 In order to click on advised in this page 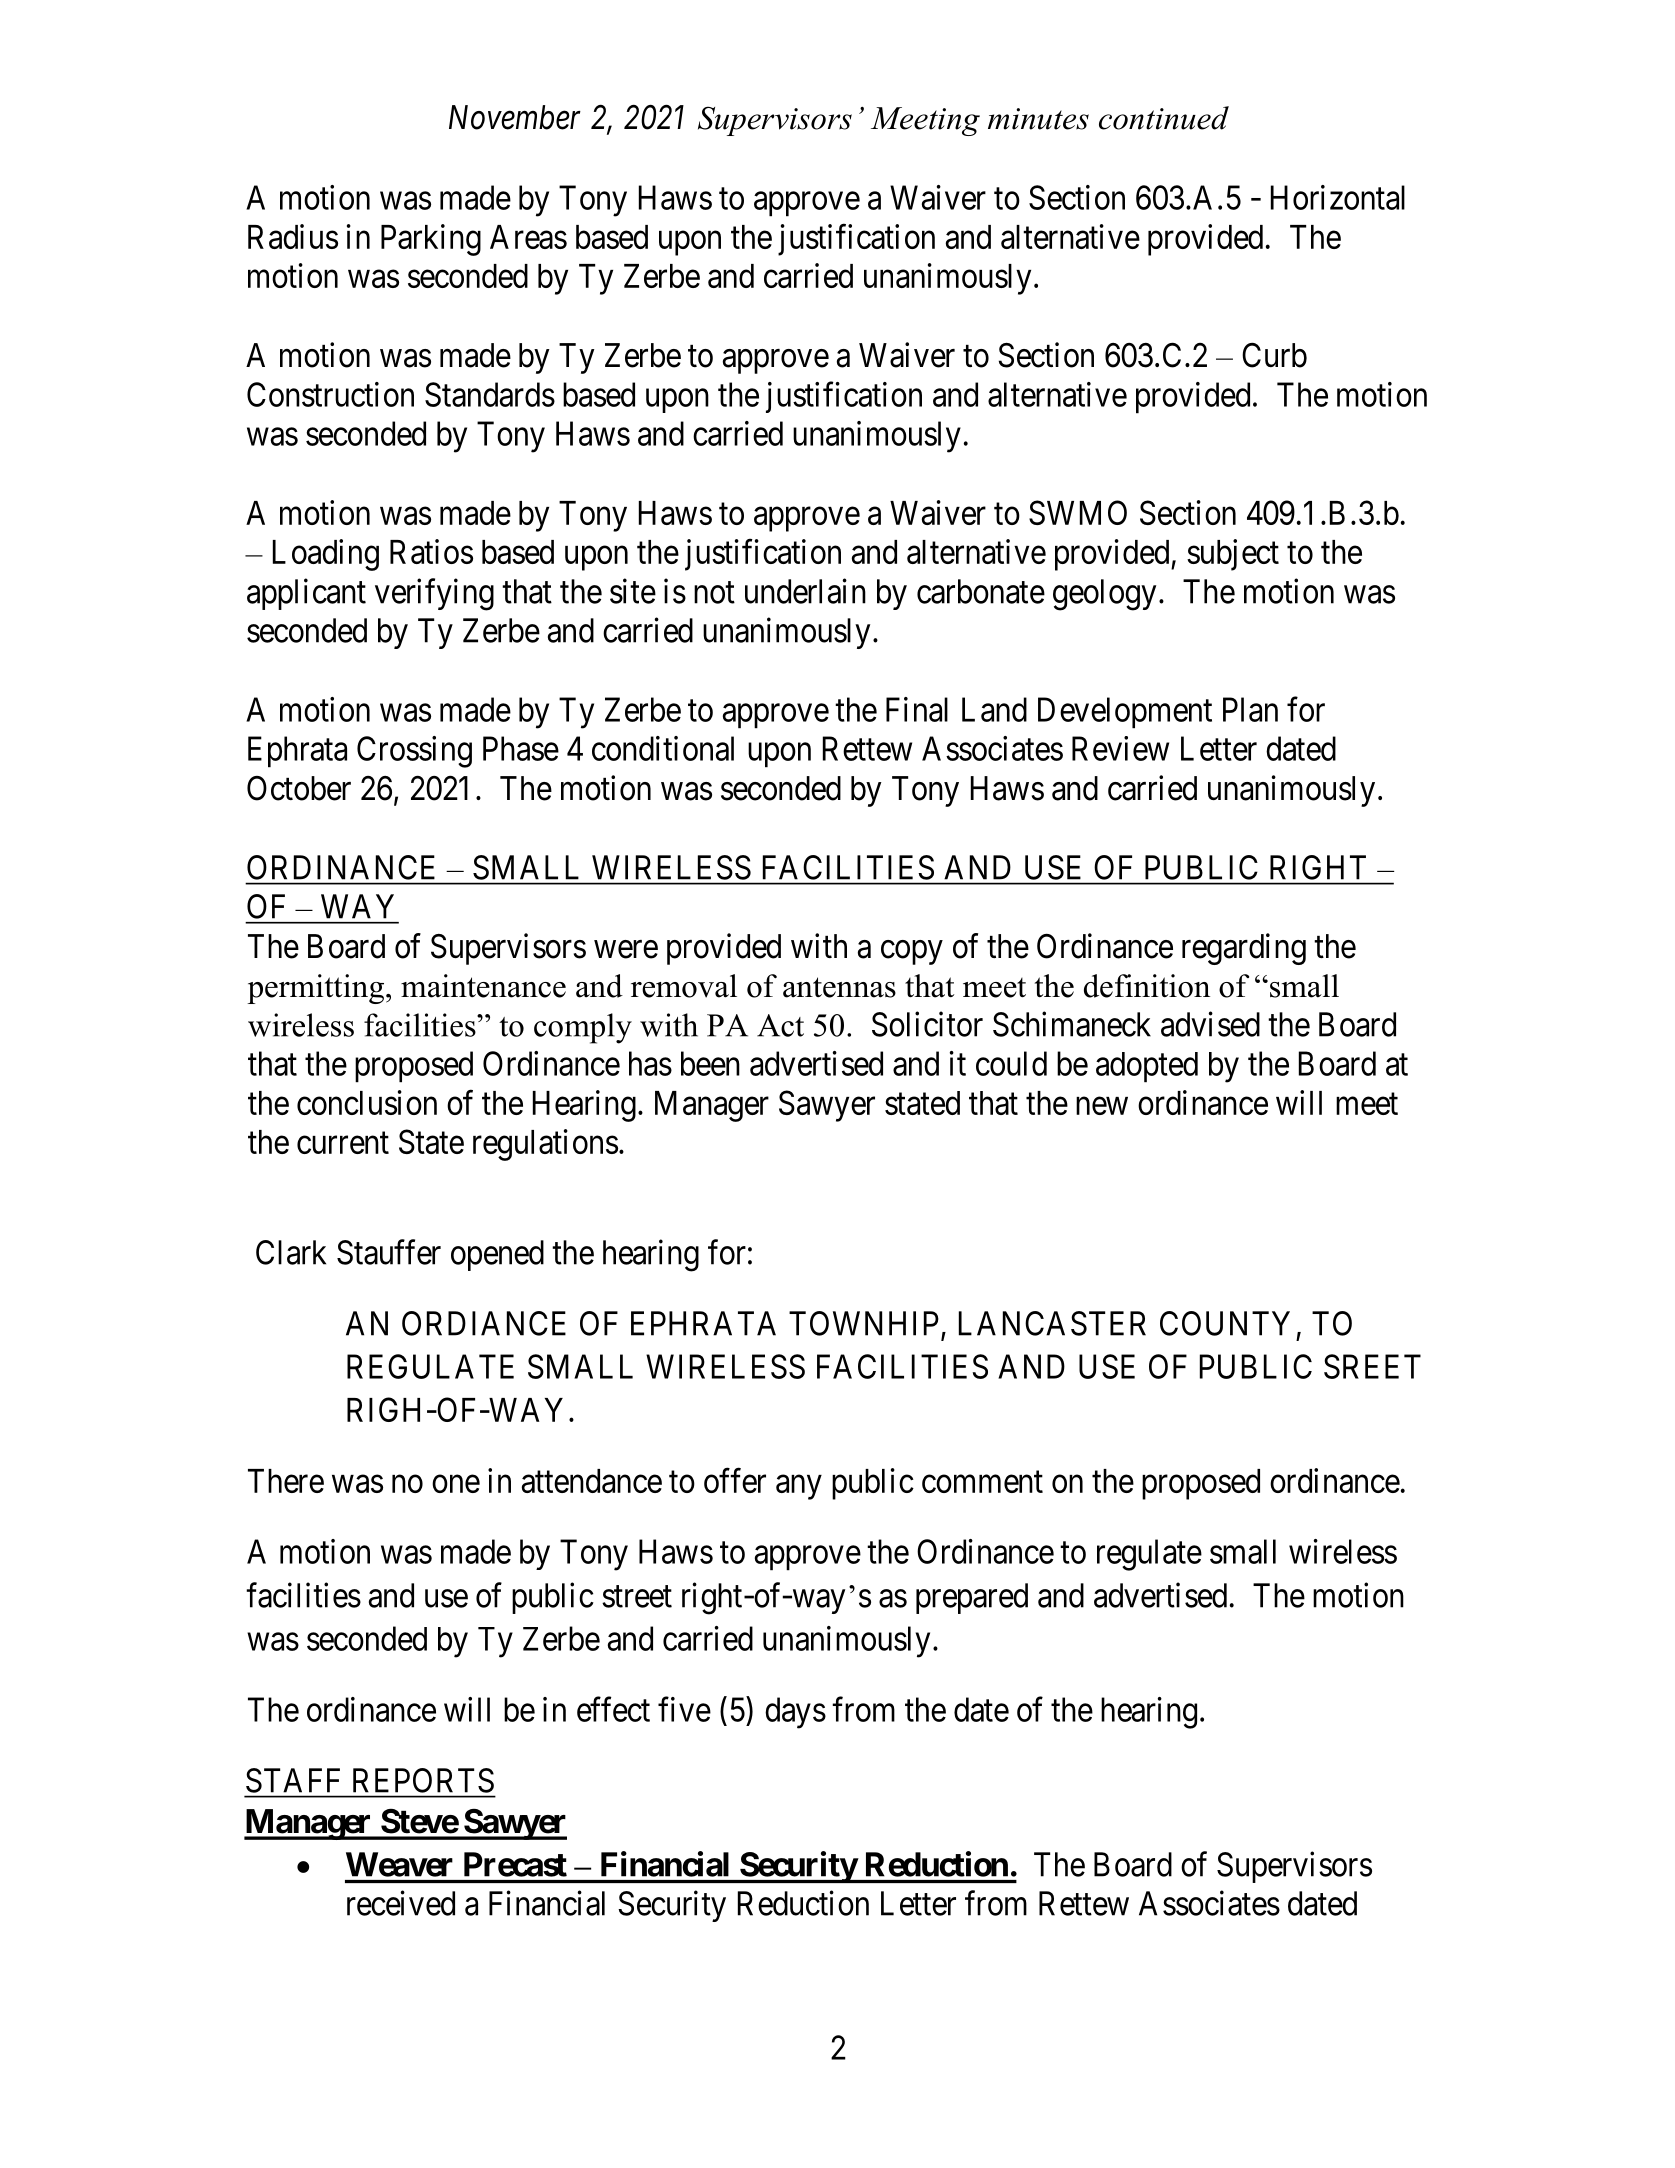, I will do `click(1210, 1024)`.
